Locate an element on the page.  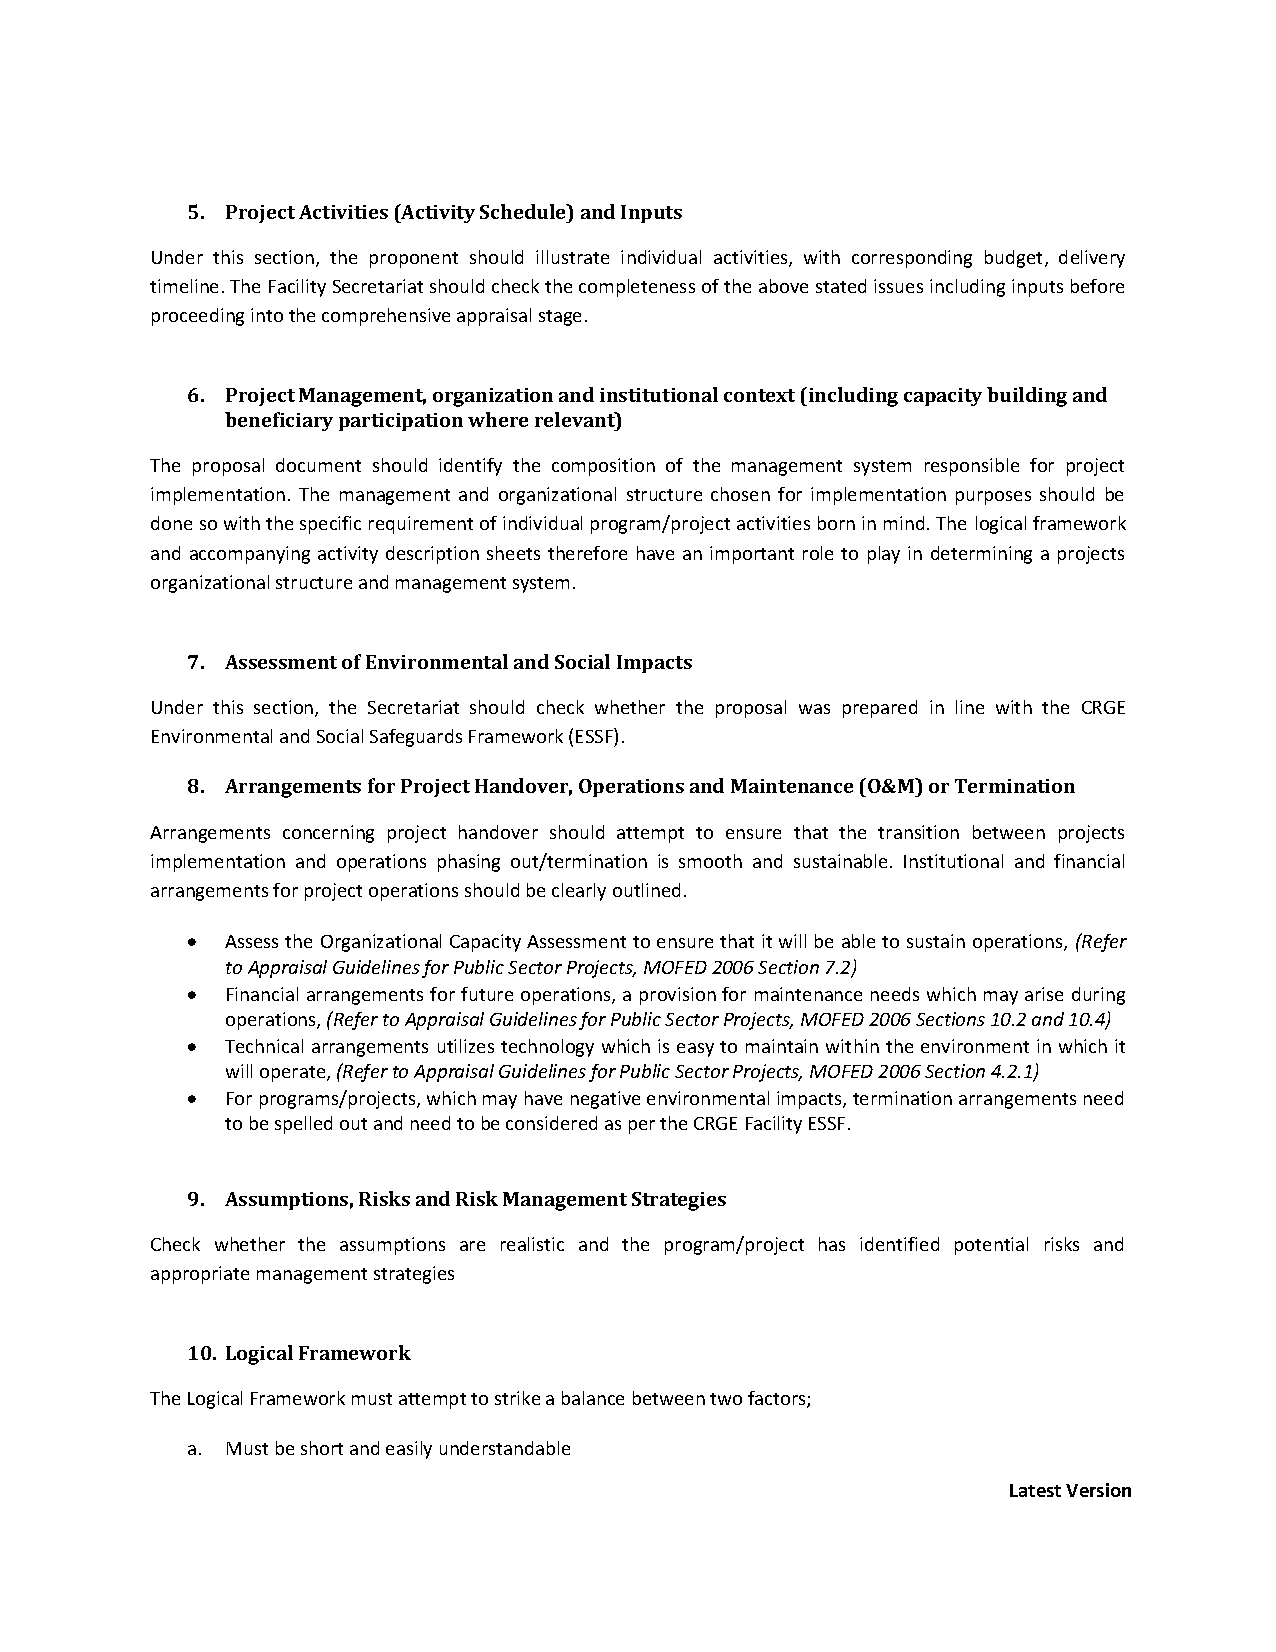
short is located at coordinates (322, 1448).
